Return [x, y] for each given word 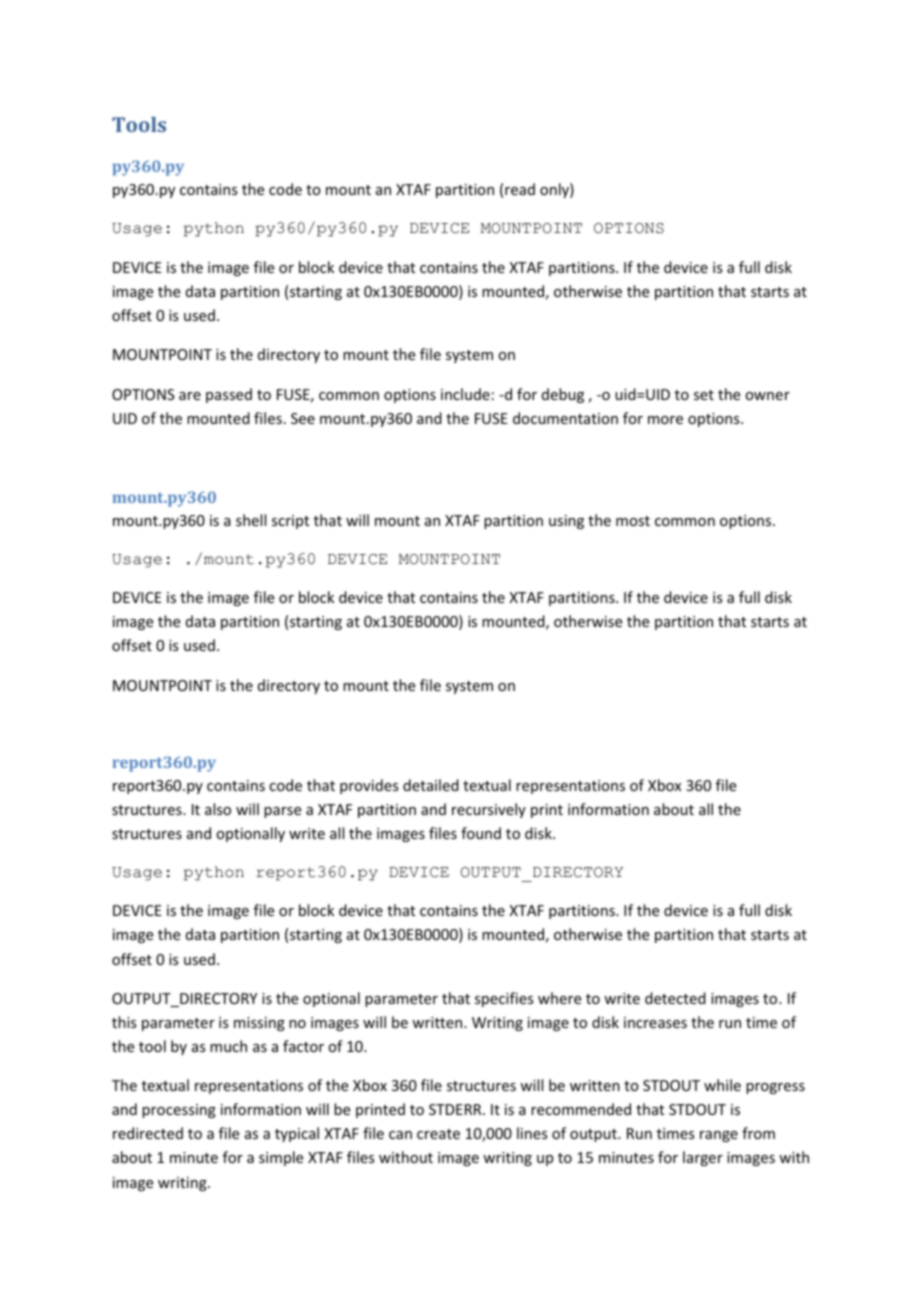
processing [179, 1111]
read [520, 189]
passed [229, 395]
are [190, 396]
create [438, 1134]
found [481, 833]
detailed [431, 785]
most [633, 521]
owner [767, 396]
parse [282, 812]
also [218, 809]
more [665, 420]
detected [675, 998]
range [719, 1136]
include [465, 394]
